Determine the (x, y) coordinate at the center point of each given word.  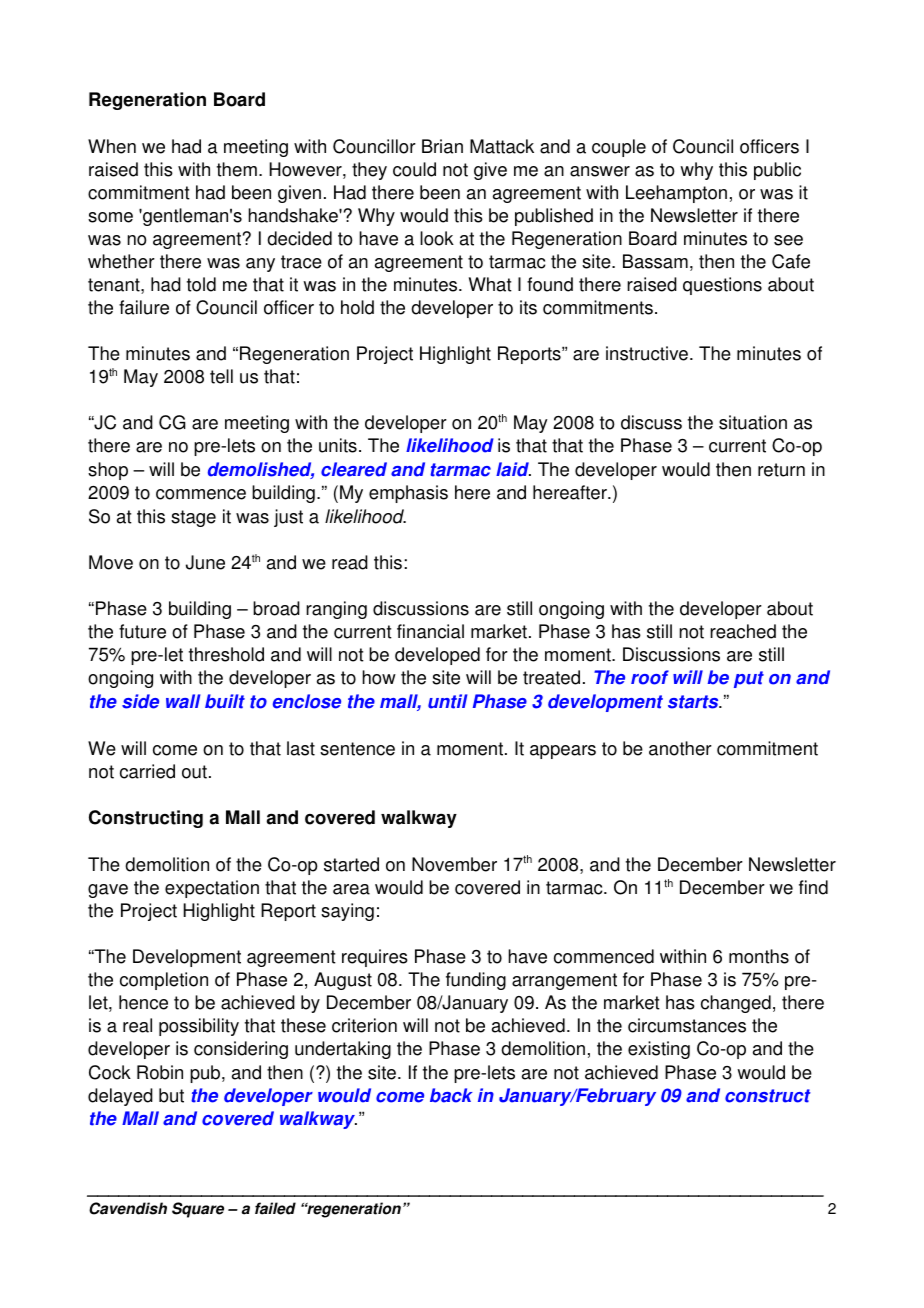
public (777, 171)
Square (198, 1210)
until (447, 701)
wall (183, 701)
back (451, 1095)
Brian (442, 146)
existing (659, 1050)
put (749, 679)
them (237, 169)
